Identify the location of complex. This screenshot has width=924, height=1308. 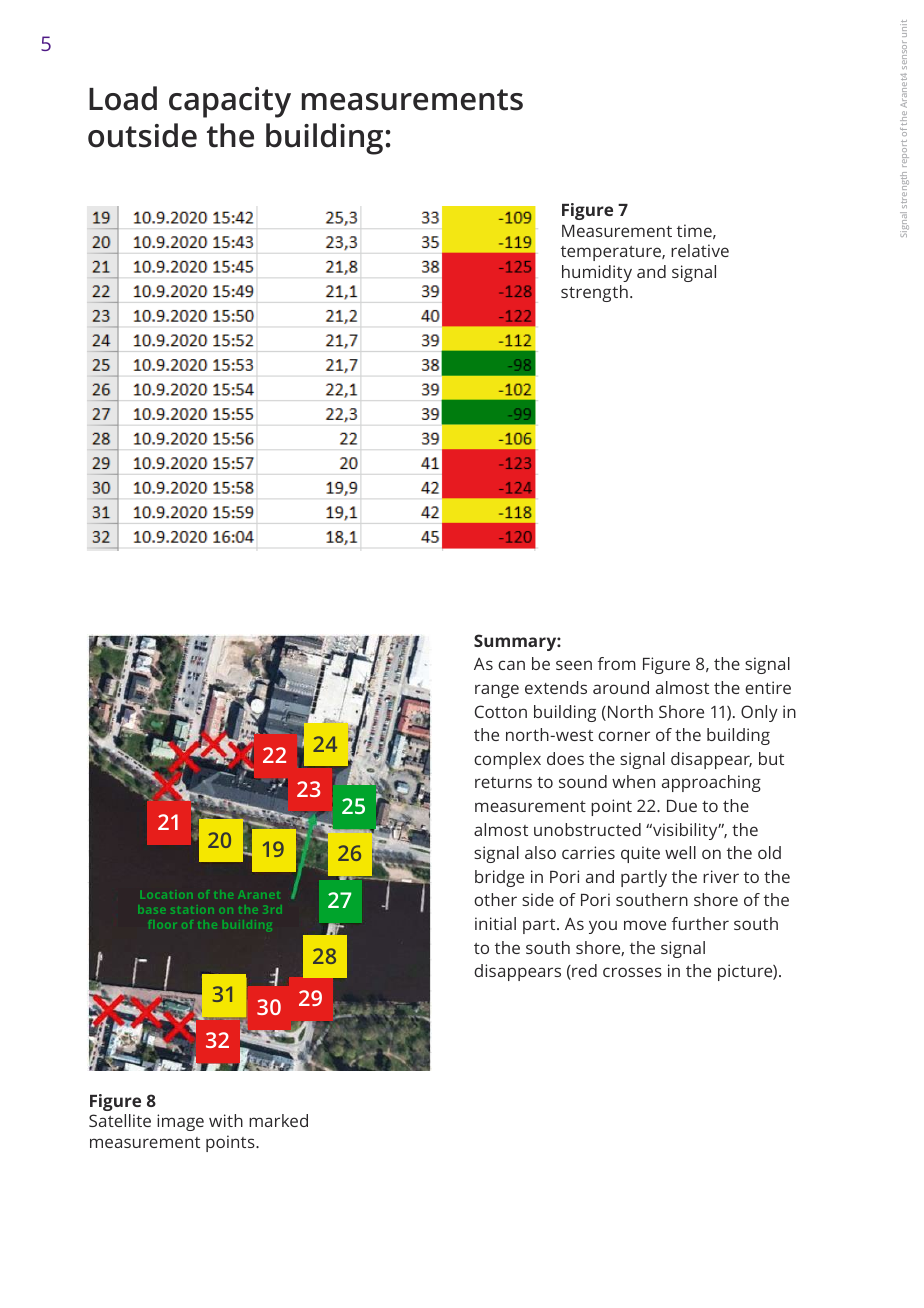
(507, 760).
